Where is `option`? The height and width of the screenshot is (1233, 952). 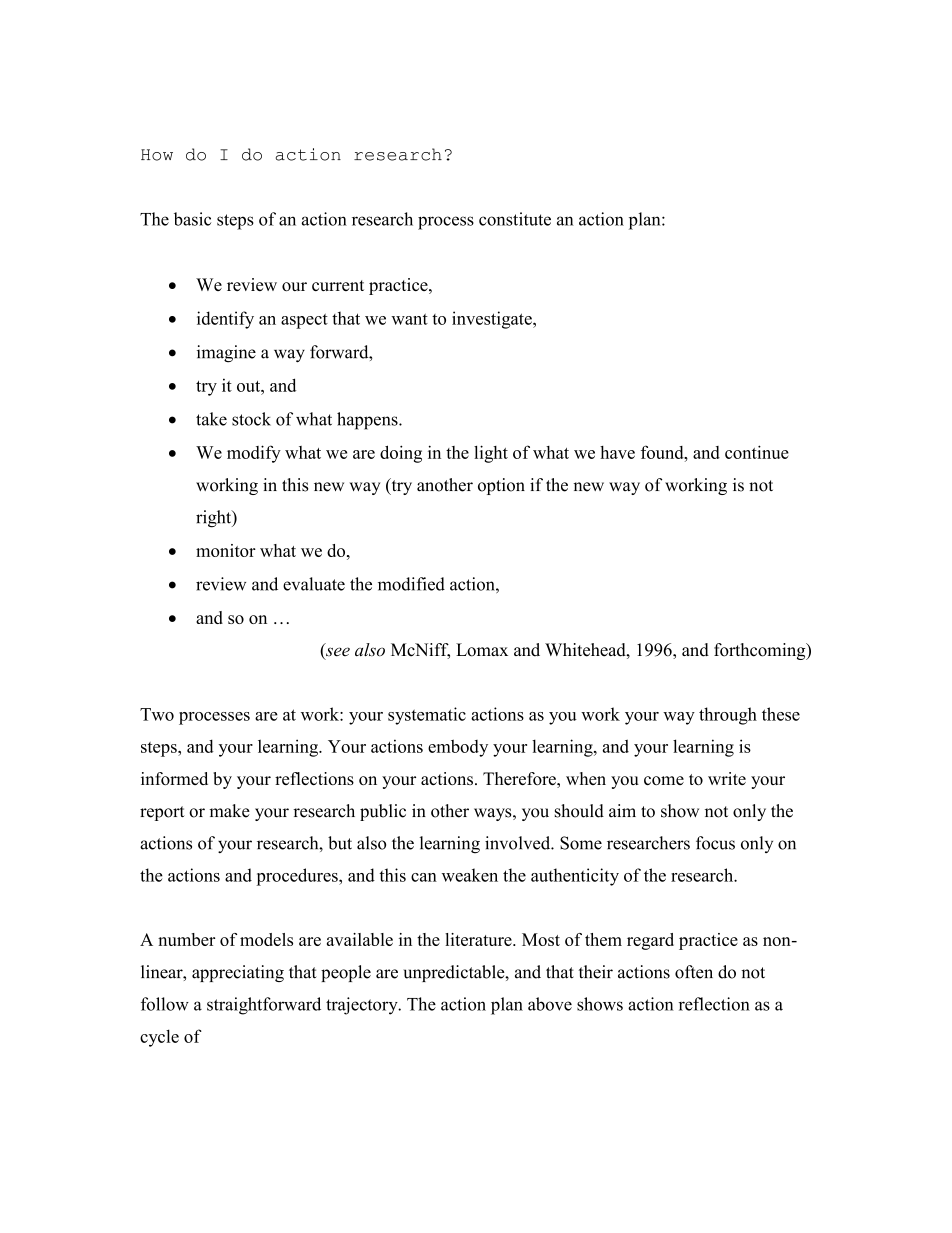
option is located at coordinates (501, 486).
